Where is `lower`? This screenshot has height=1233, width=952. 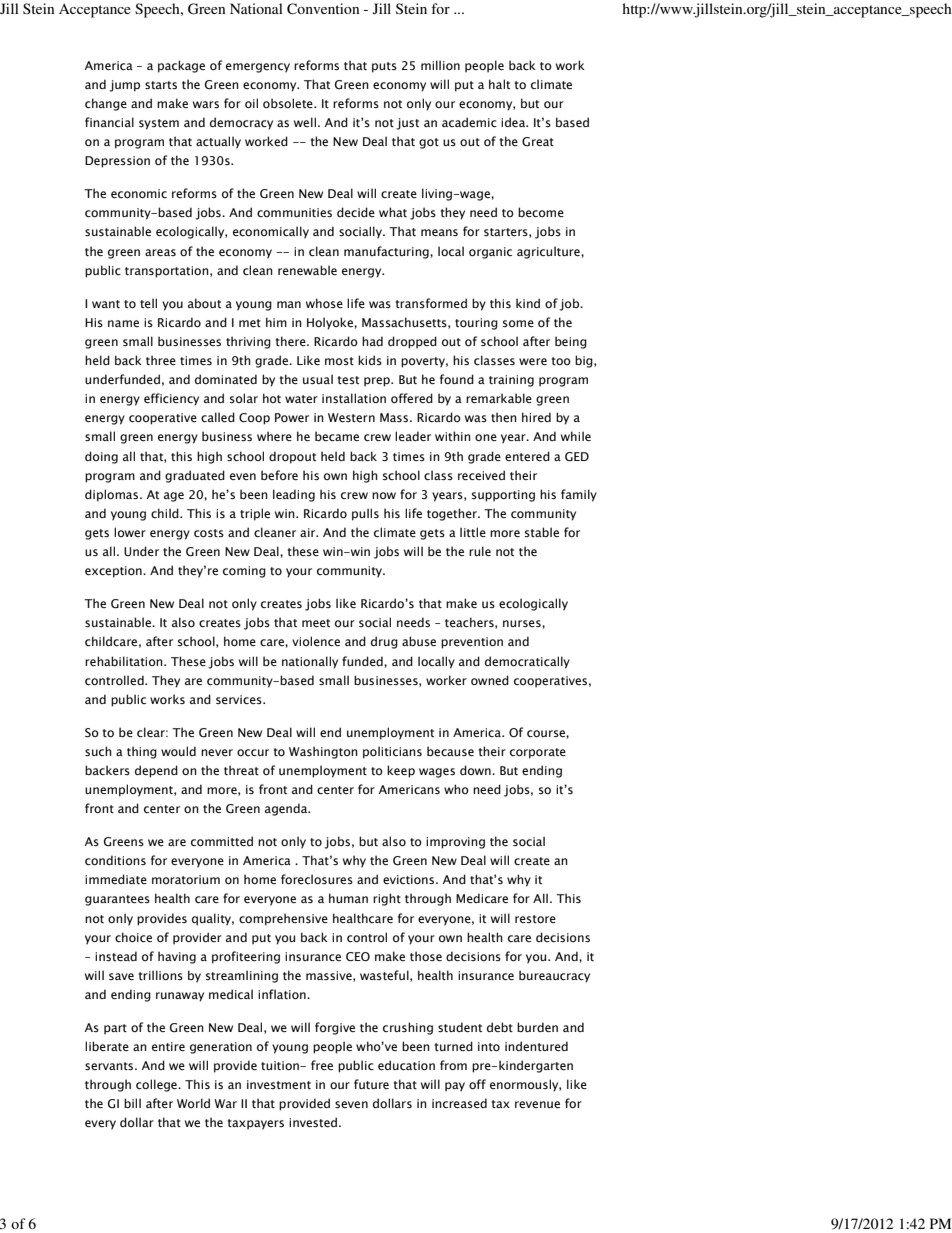 lower is located at coordinates (130, 532).
